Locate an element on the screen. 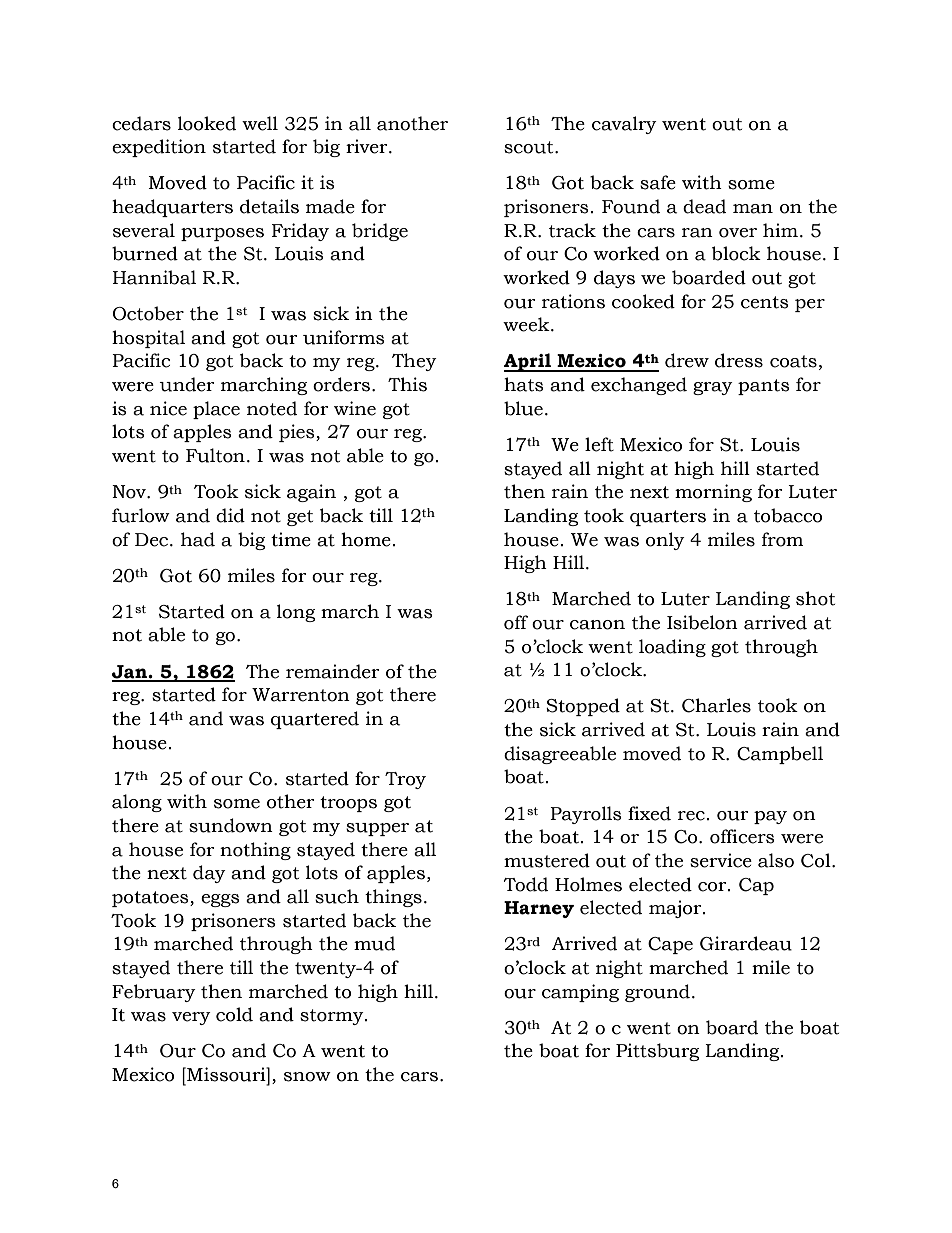  morning is located at coordinates (713, 493).
